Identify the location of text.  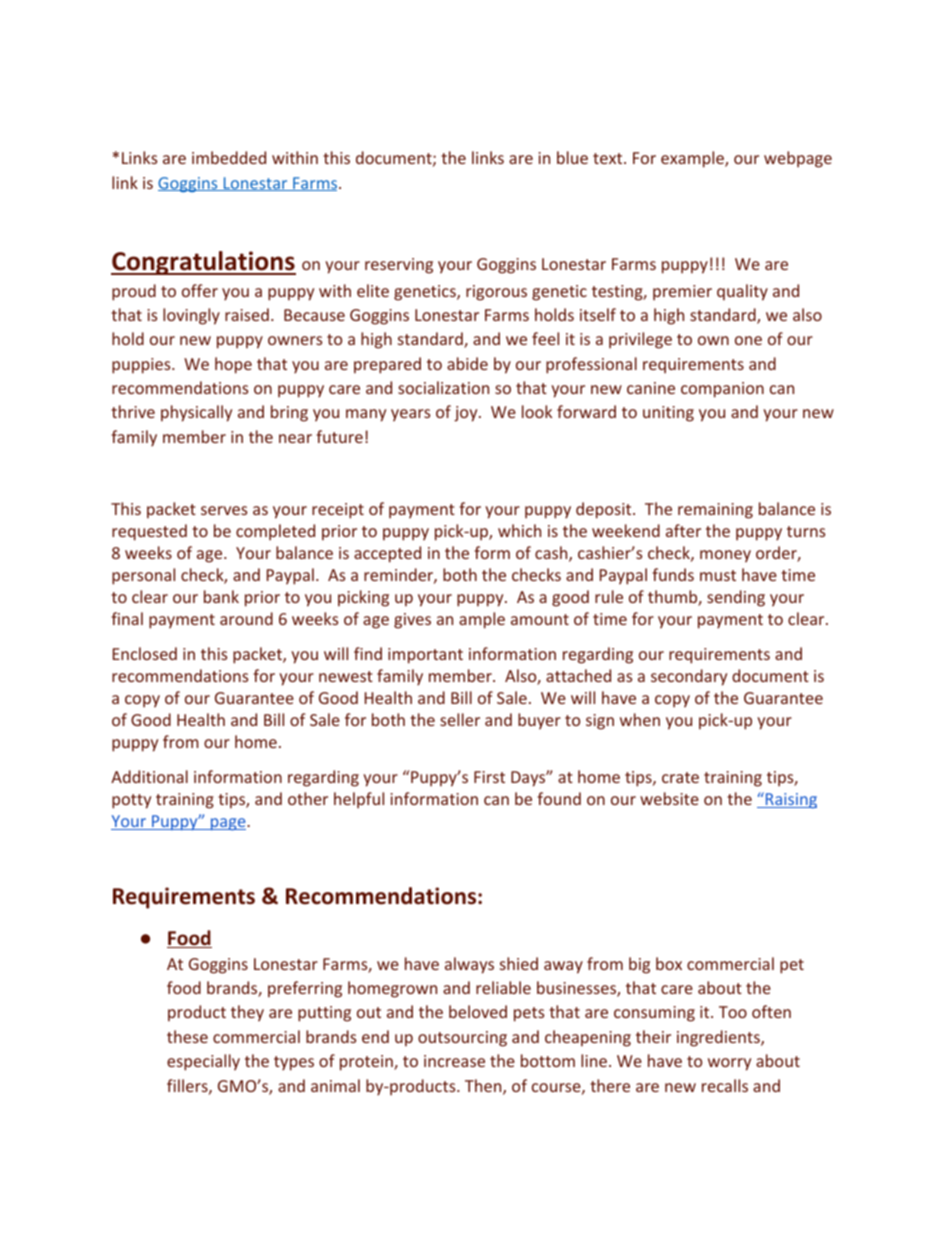
(607, 158).
